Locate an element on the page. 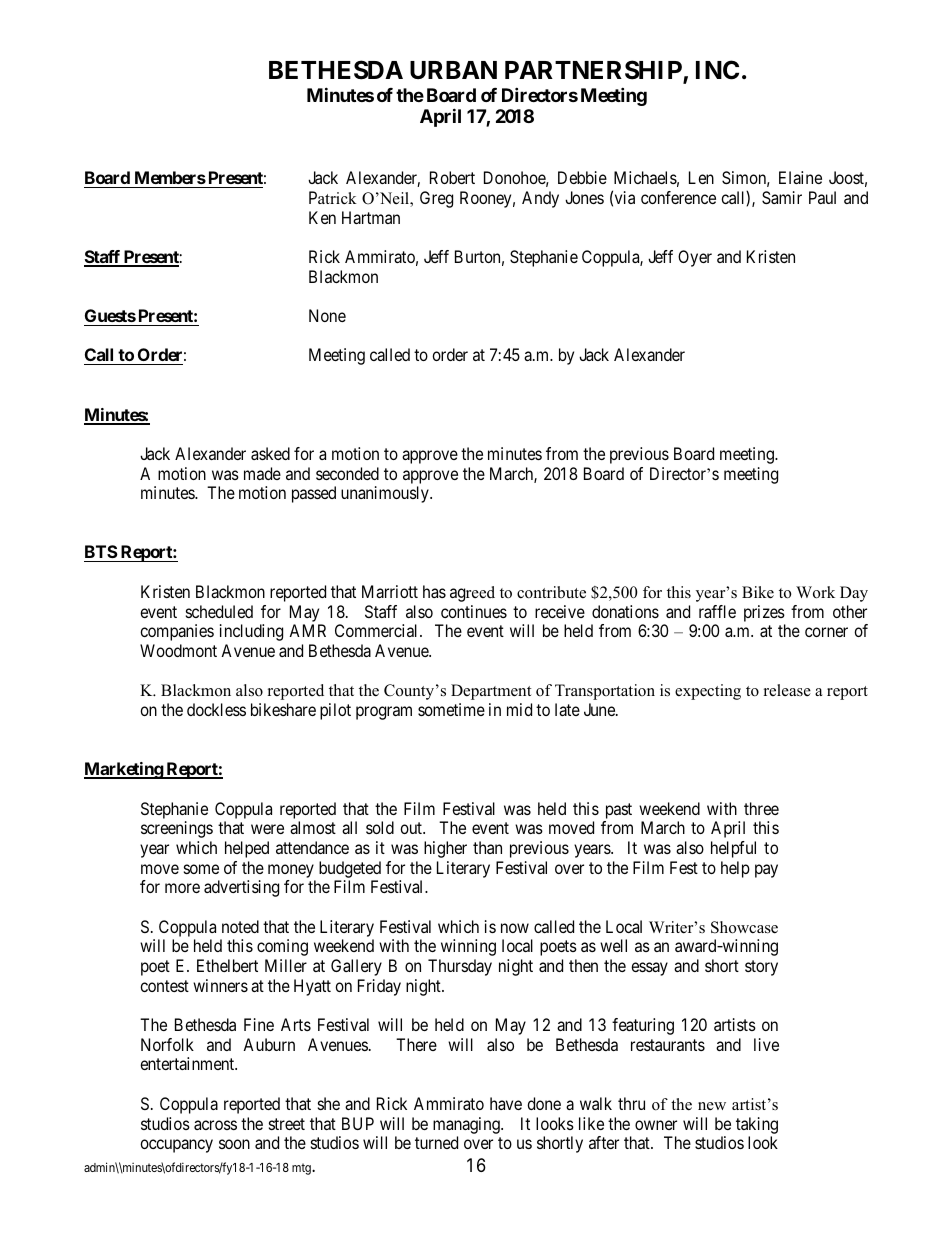 The image size is (952, 1233). URBAN is located at coordinates (453, 70).
